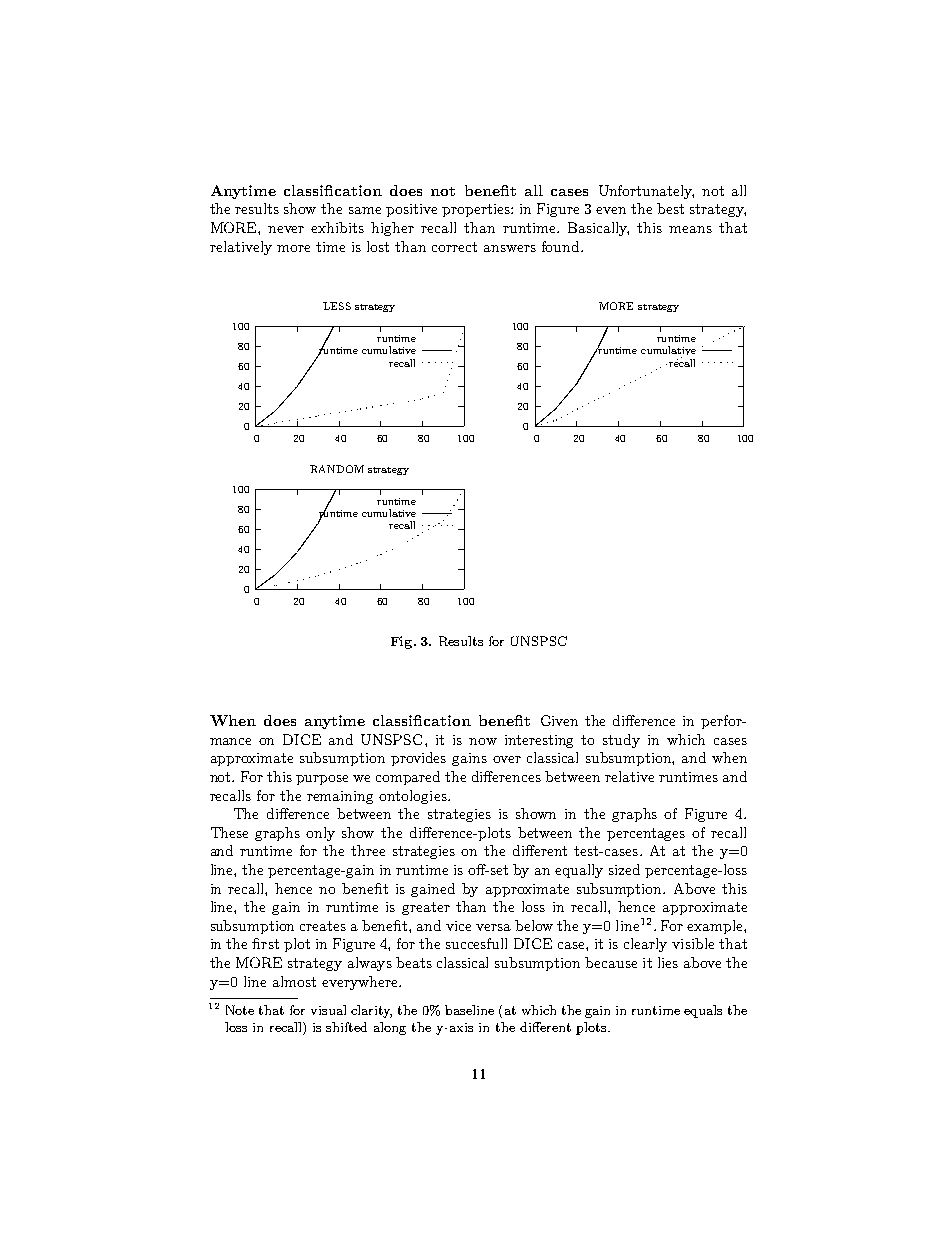 The height and width of the screenshot is (1233, 952). I want to click on best, so click(670, 208).
